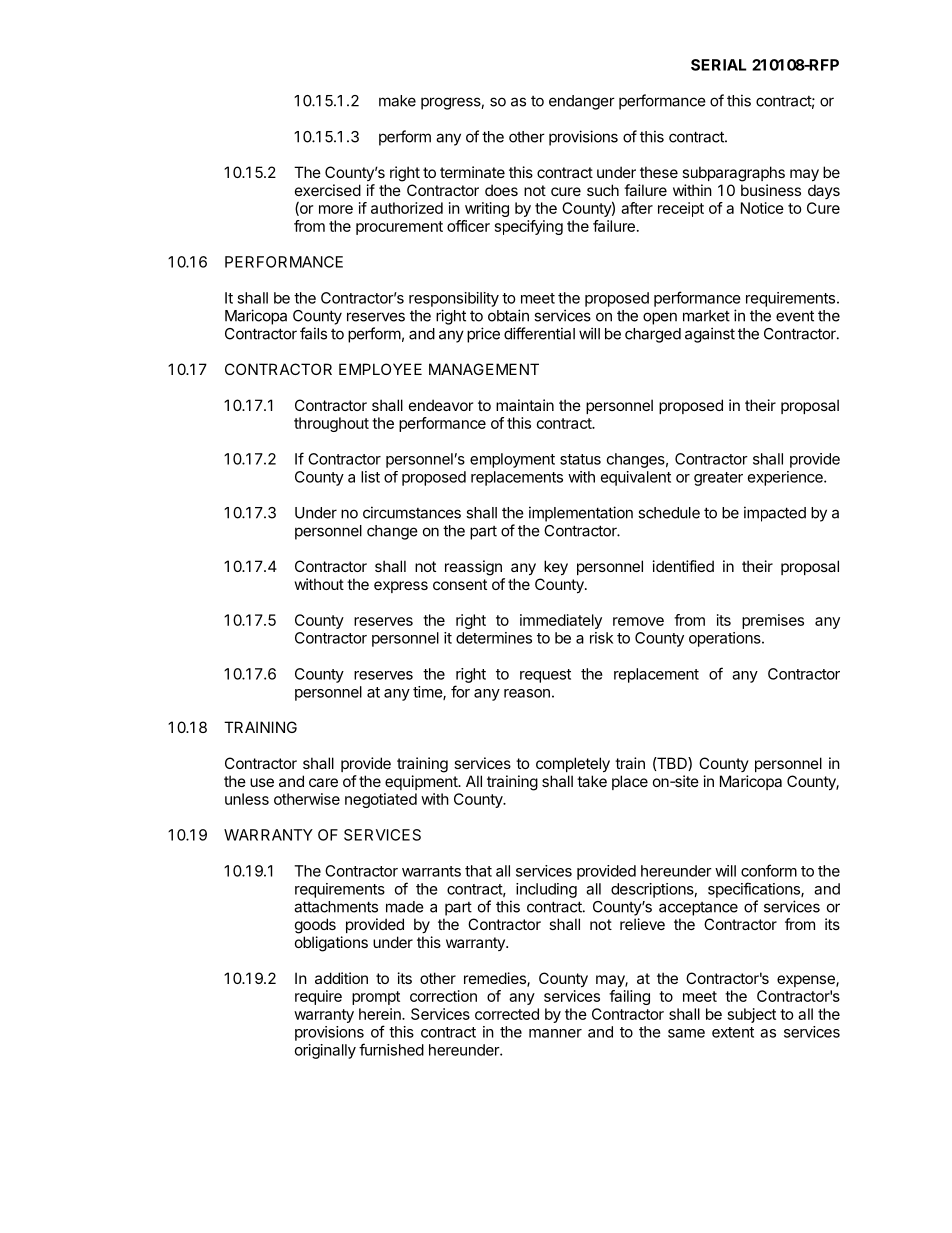 The image size is (952, 1233). I want to click on impacted, so click(775, 514).
